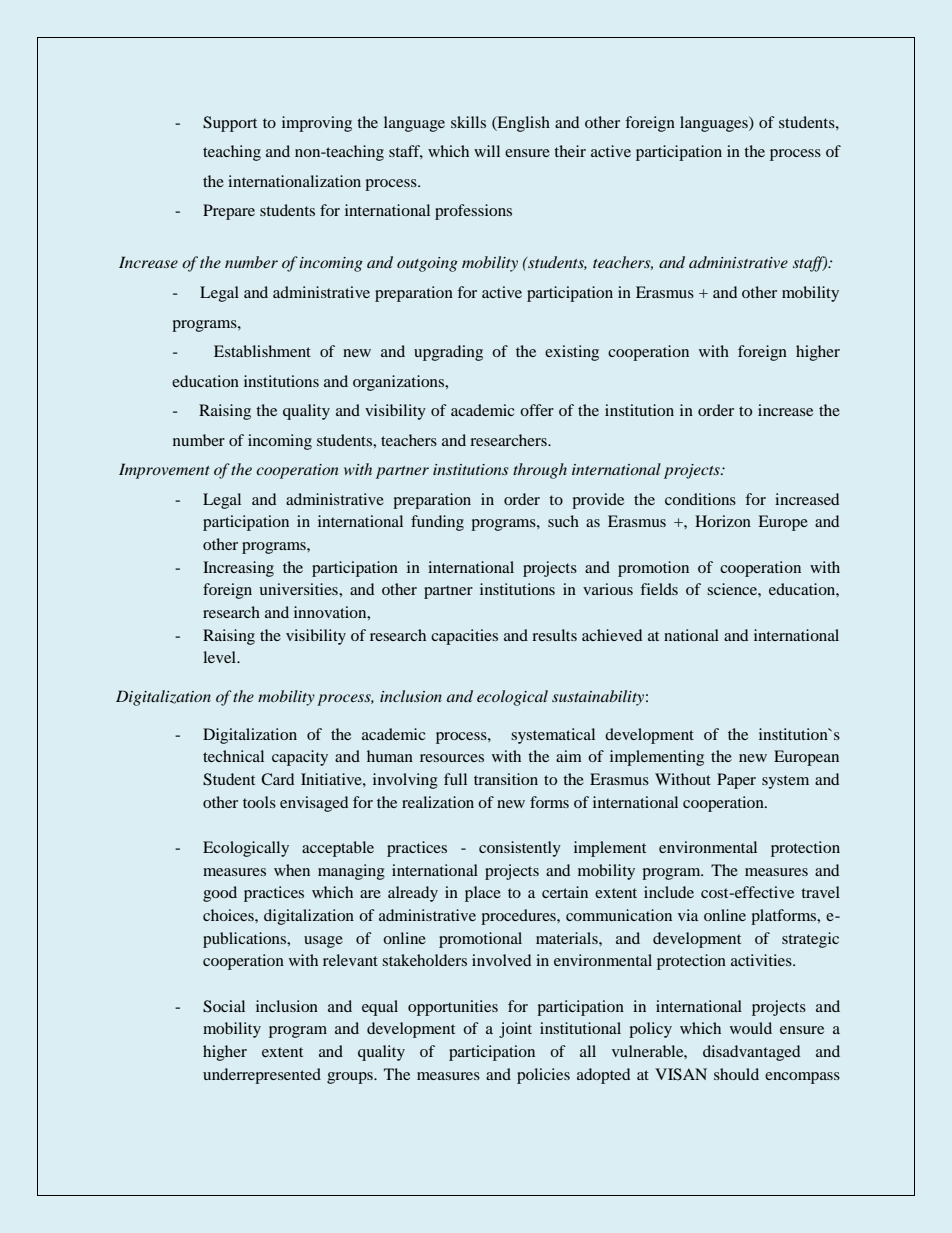 This screenshot has width=952, height=1233. I want to click on Support, so click(230, 124).
